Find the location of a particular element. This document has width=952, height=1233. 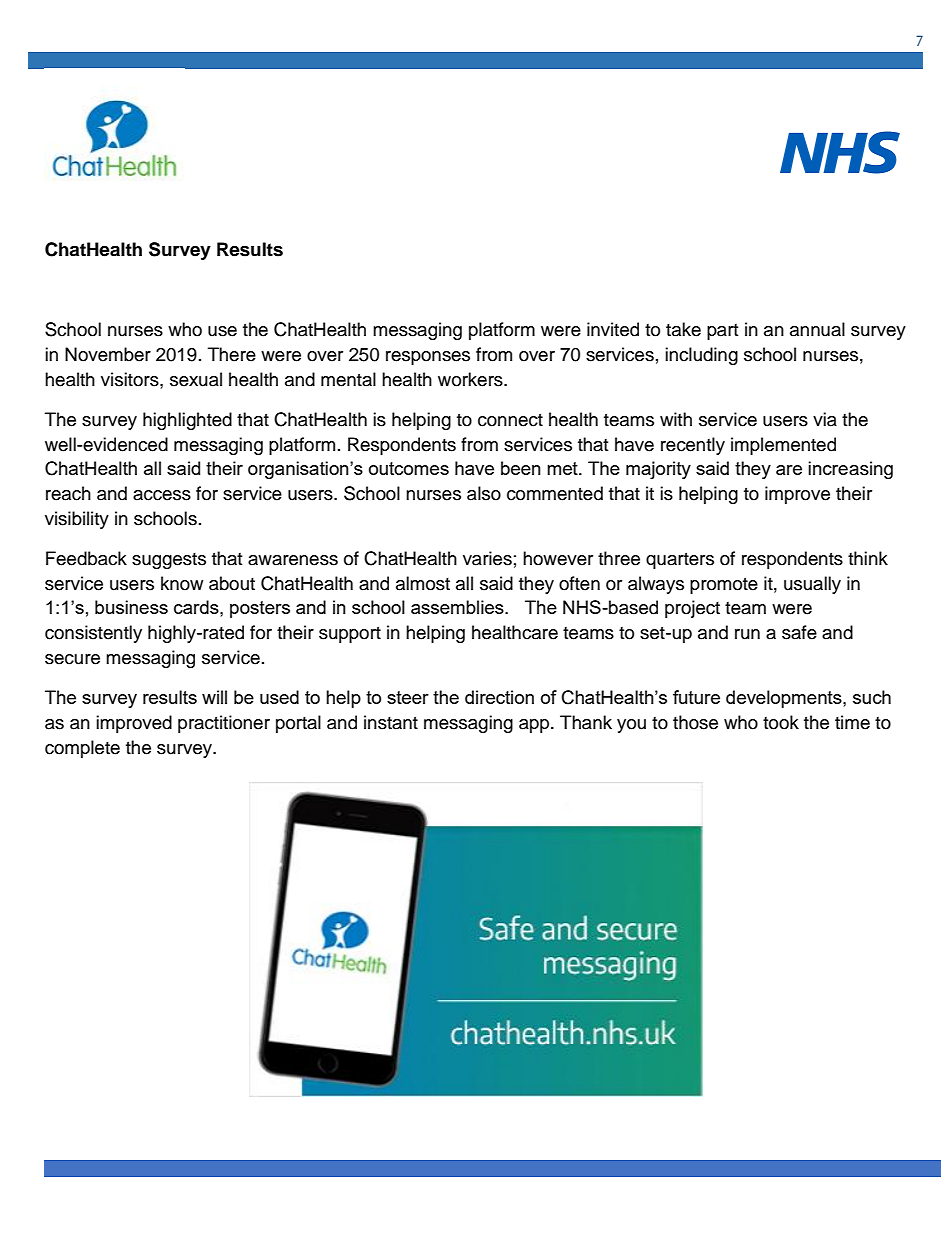

responses is located at coordinates (428, 358).
